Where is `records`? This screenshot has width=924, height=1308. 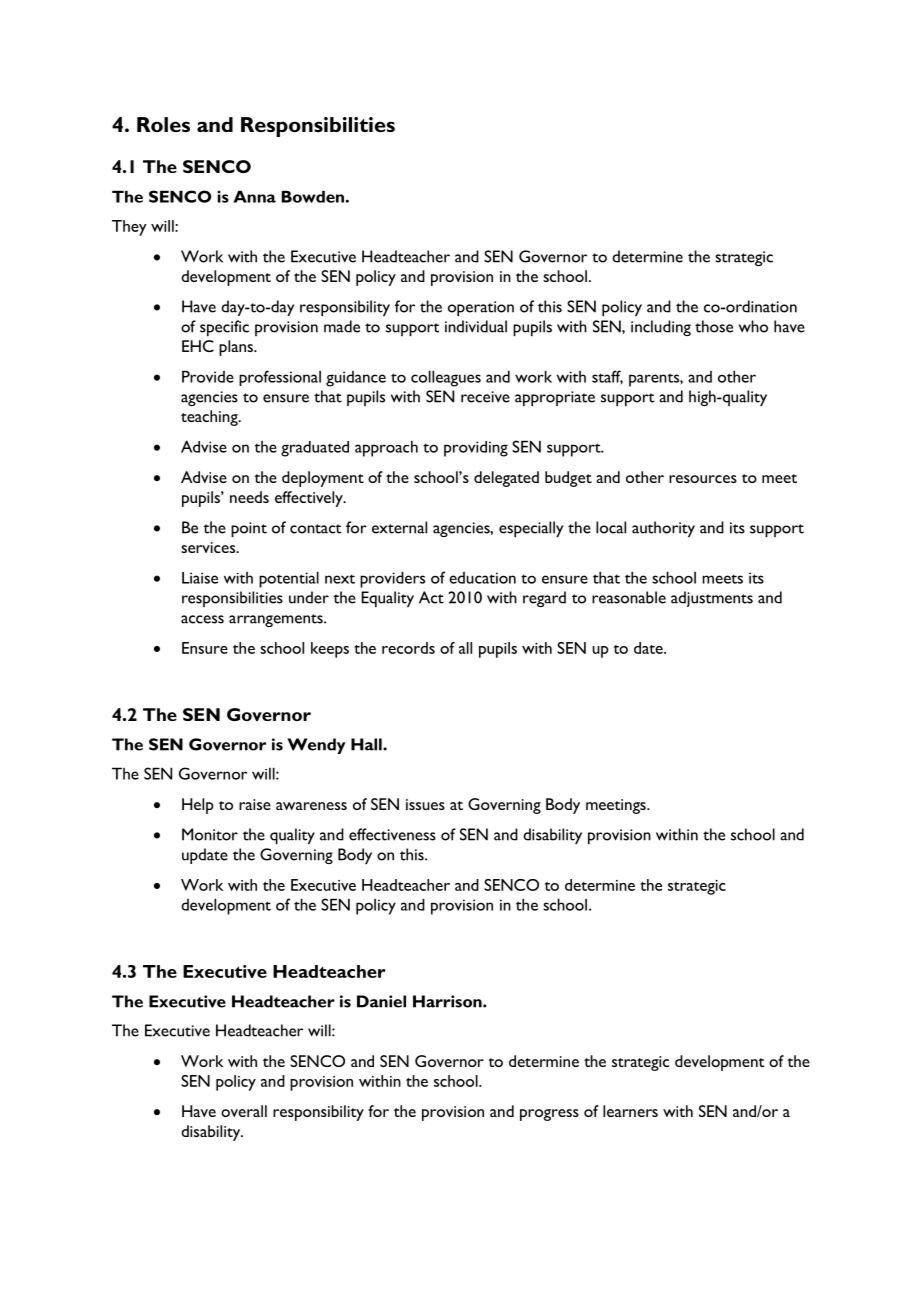 records is located at coordinates (408, 648).
